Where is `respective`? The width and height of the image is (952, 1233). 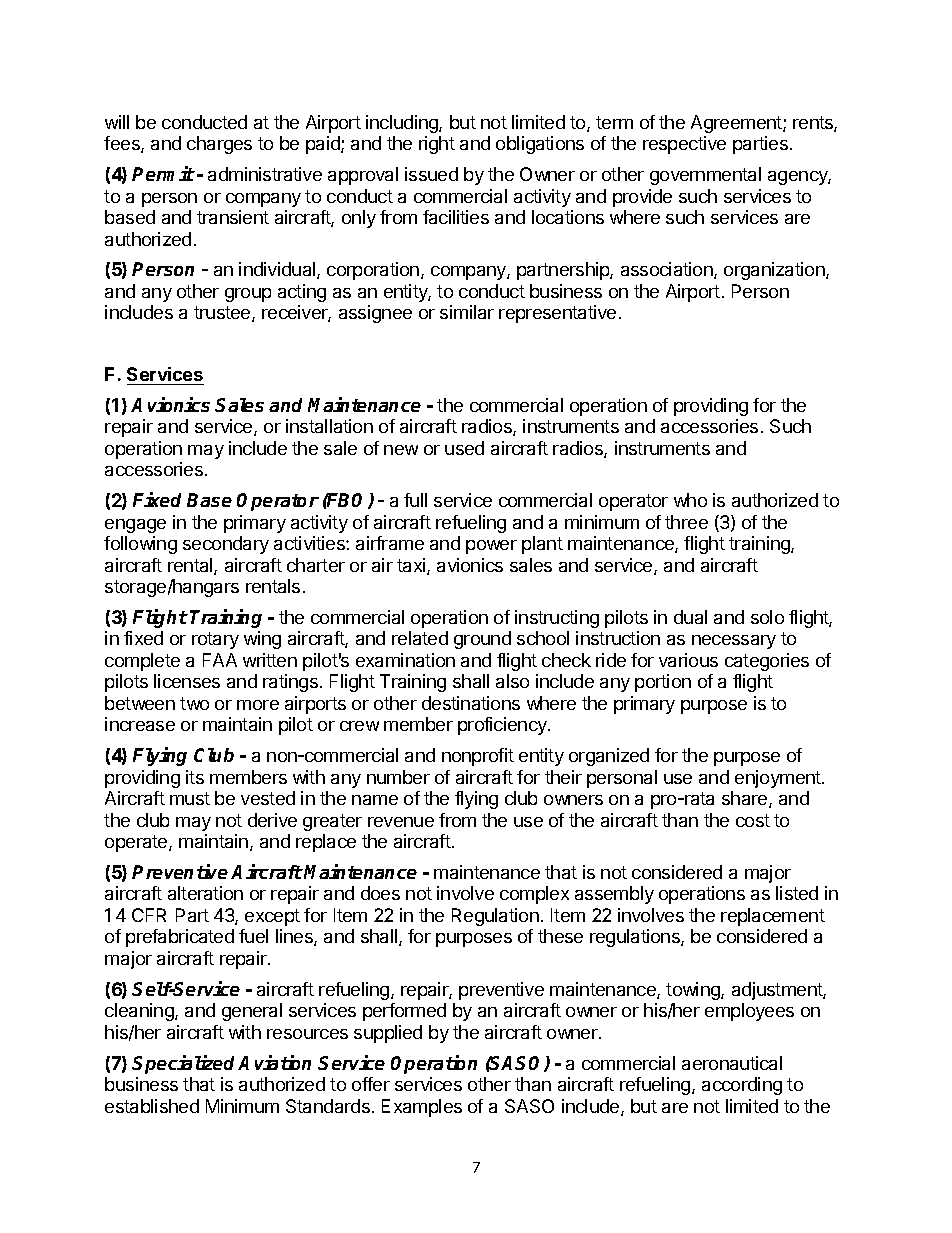
respective is located at coordinates (684, 145).
